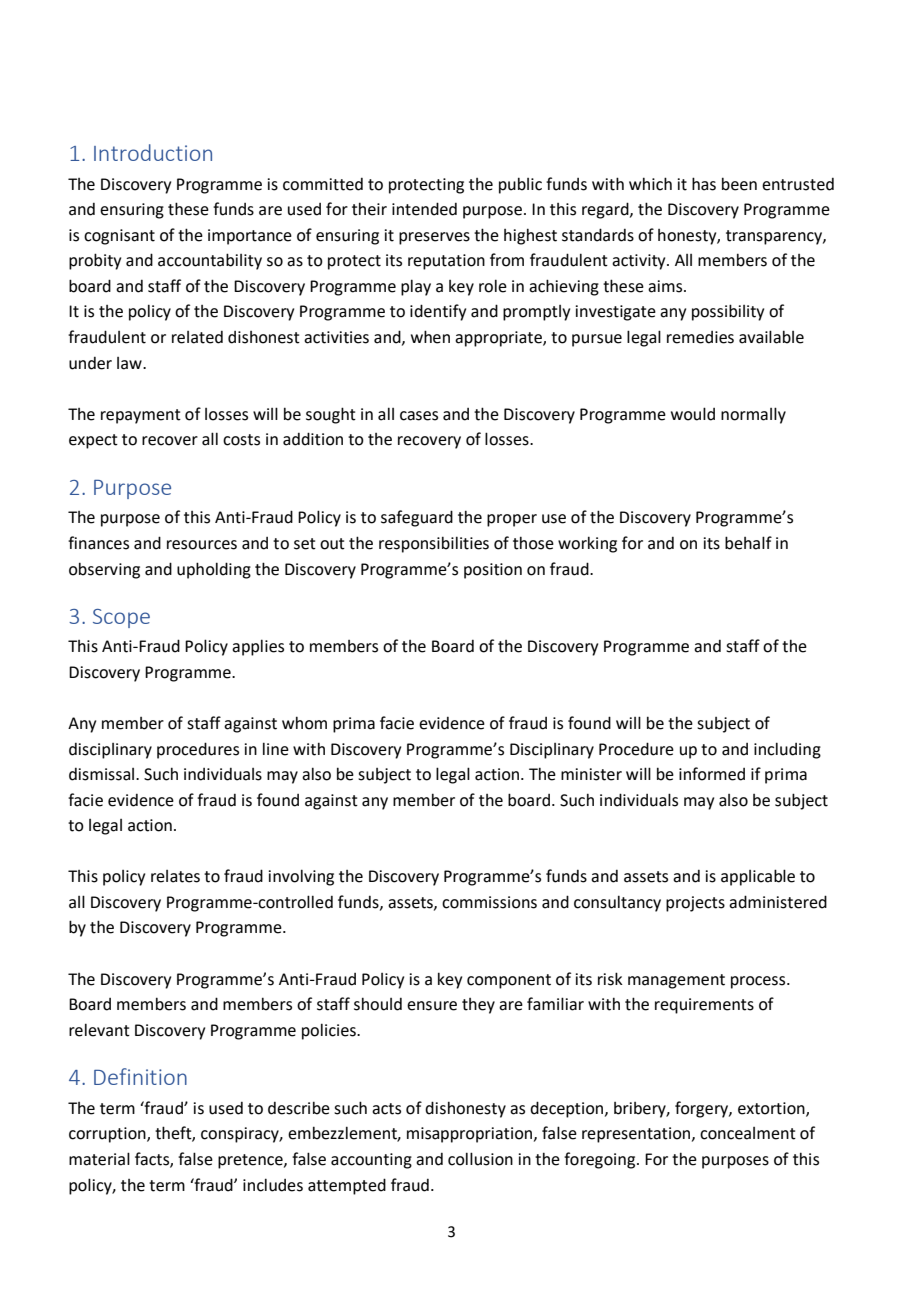 The width and height of the document is (903, 1316). What do you see at coordinates (493, 571) in the document?
I see `position` at bounding box center [493, 571].
